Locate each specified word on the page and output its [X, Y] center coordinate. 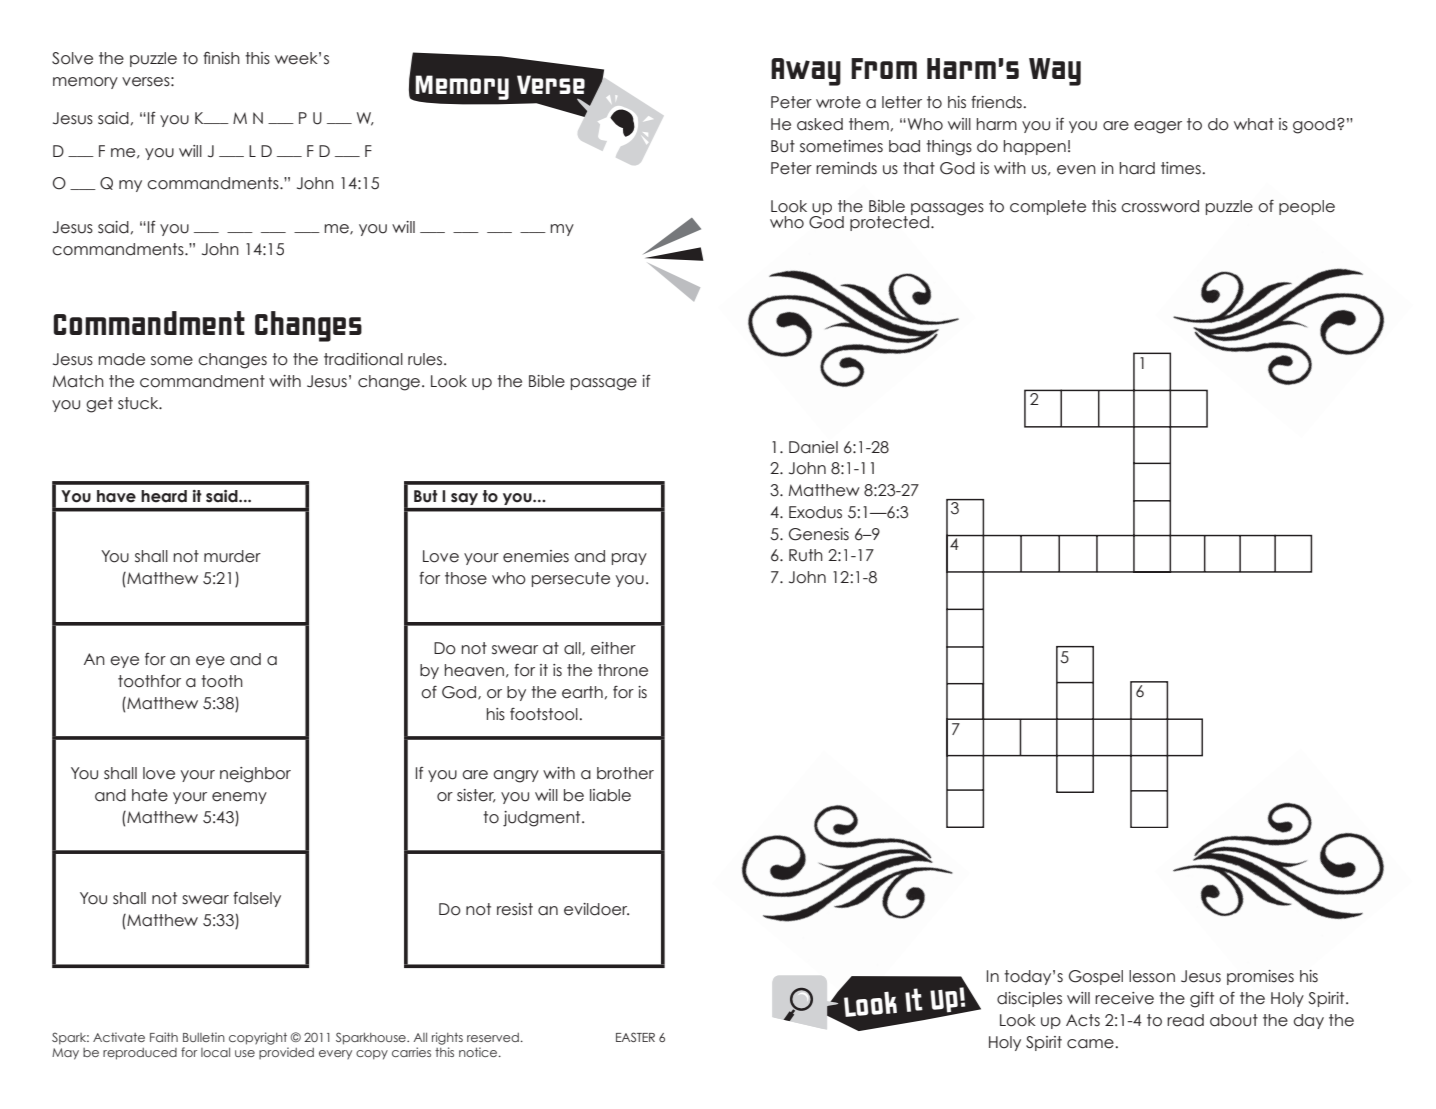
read [1185, 1020]
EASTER [635, 1037]
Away [806, 72]
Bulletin [204, 1037]
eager [1158, 127]
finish [221, 57]
